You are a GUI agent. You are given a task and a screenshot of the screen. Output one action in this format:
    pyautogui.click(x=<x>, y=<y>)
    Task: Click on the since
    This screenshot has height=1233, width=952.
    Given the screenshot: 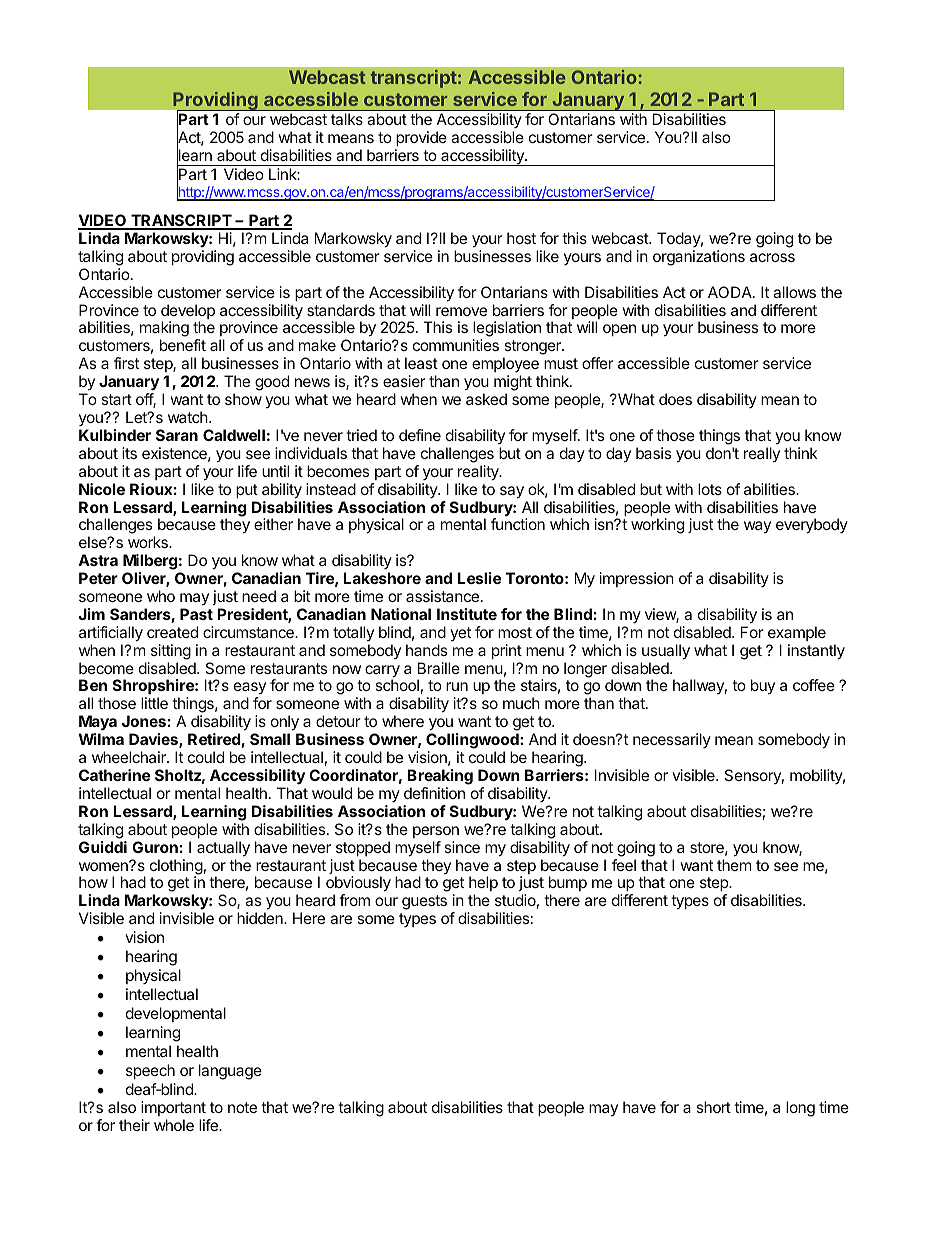 What is the action you would take?
    pyautogui.click(x=462, y=847)
